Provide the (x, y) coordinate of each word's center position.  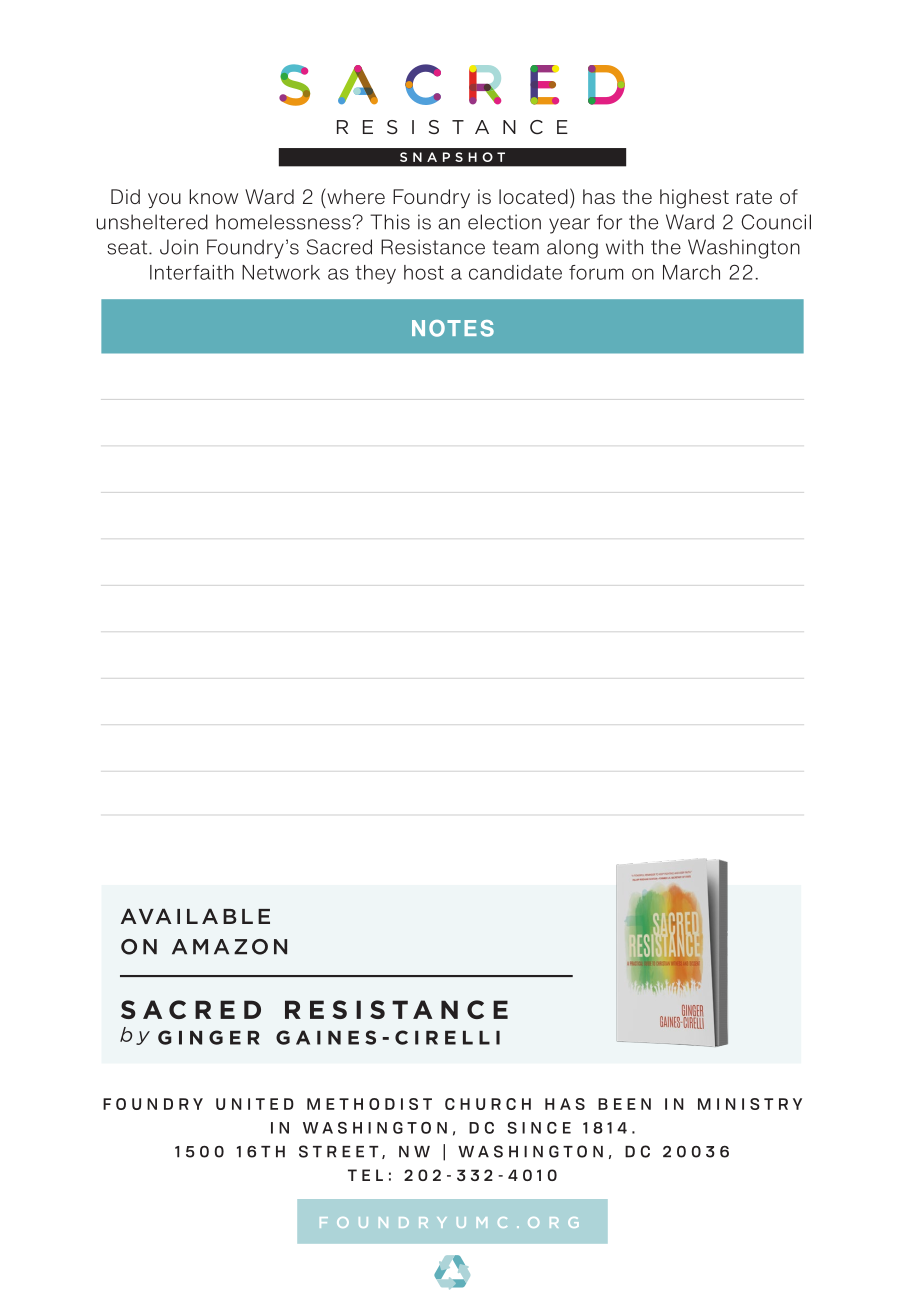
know (213, 196)
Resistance (433, 247)
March (691, 272)
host (424, 272)
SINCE (539, 1128)
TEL (365, 1175)
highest (694, 199)
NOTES (453, 328)
